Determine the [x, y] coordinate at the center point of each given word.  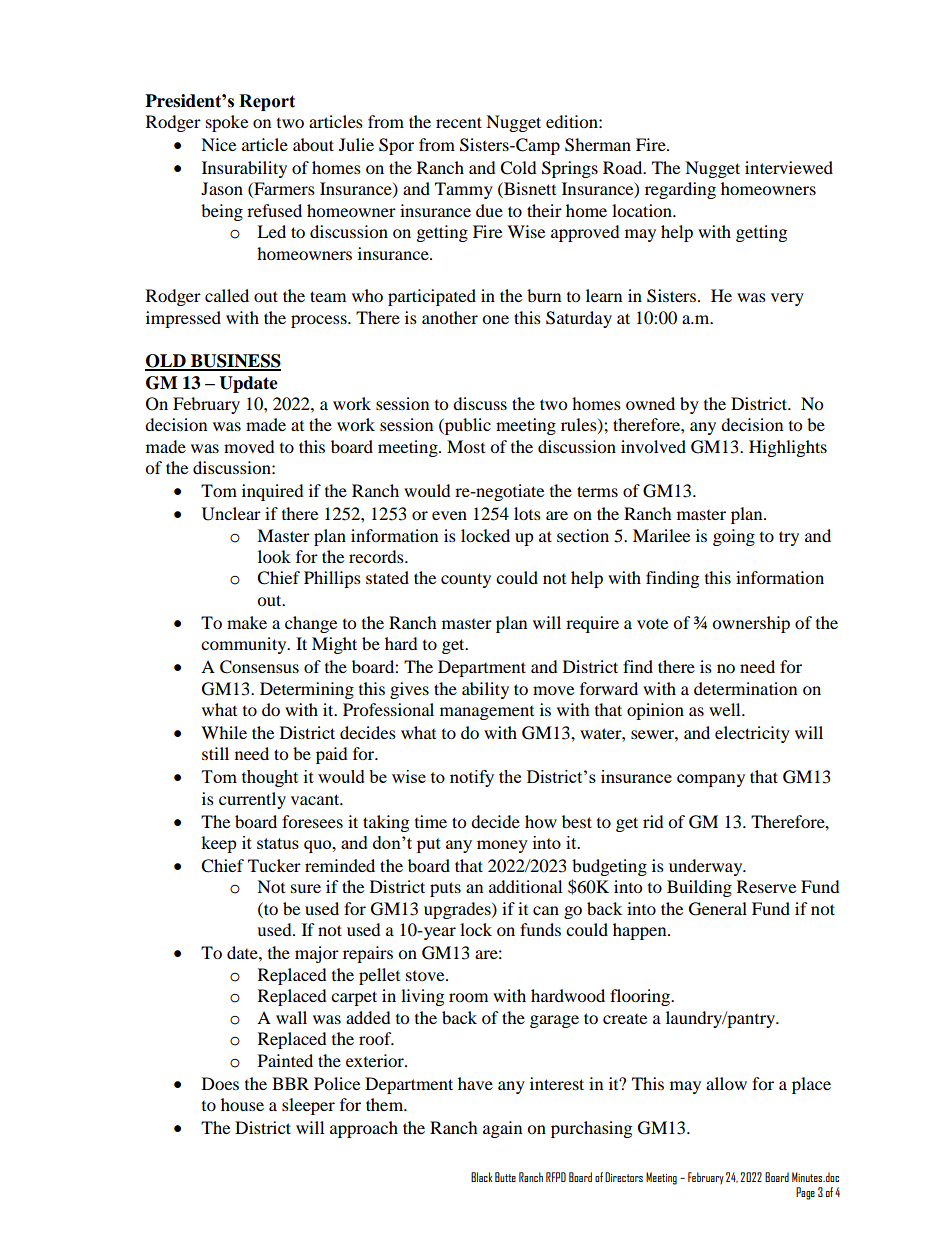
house [242, 1104]
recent [459, 122]
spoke [227, 123]
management [487, 713]
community [245, 645]
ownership [751, 624]
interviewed [789, 167]
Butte [505, 1177]
